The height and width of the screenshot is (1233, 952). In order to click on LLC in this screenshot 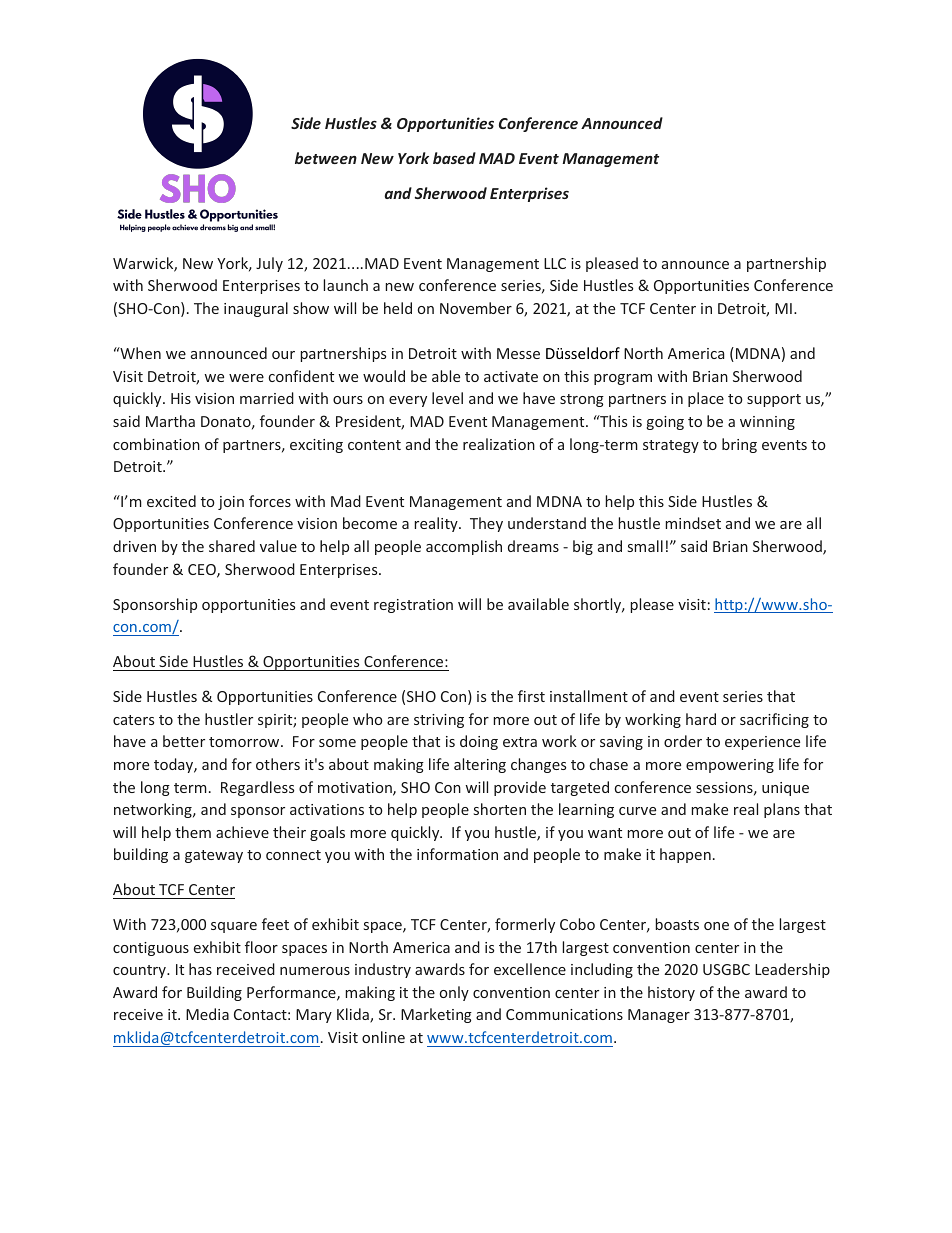, I will do `click(555, 263)`.
